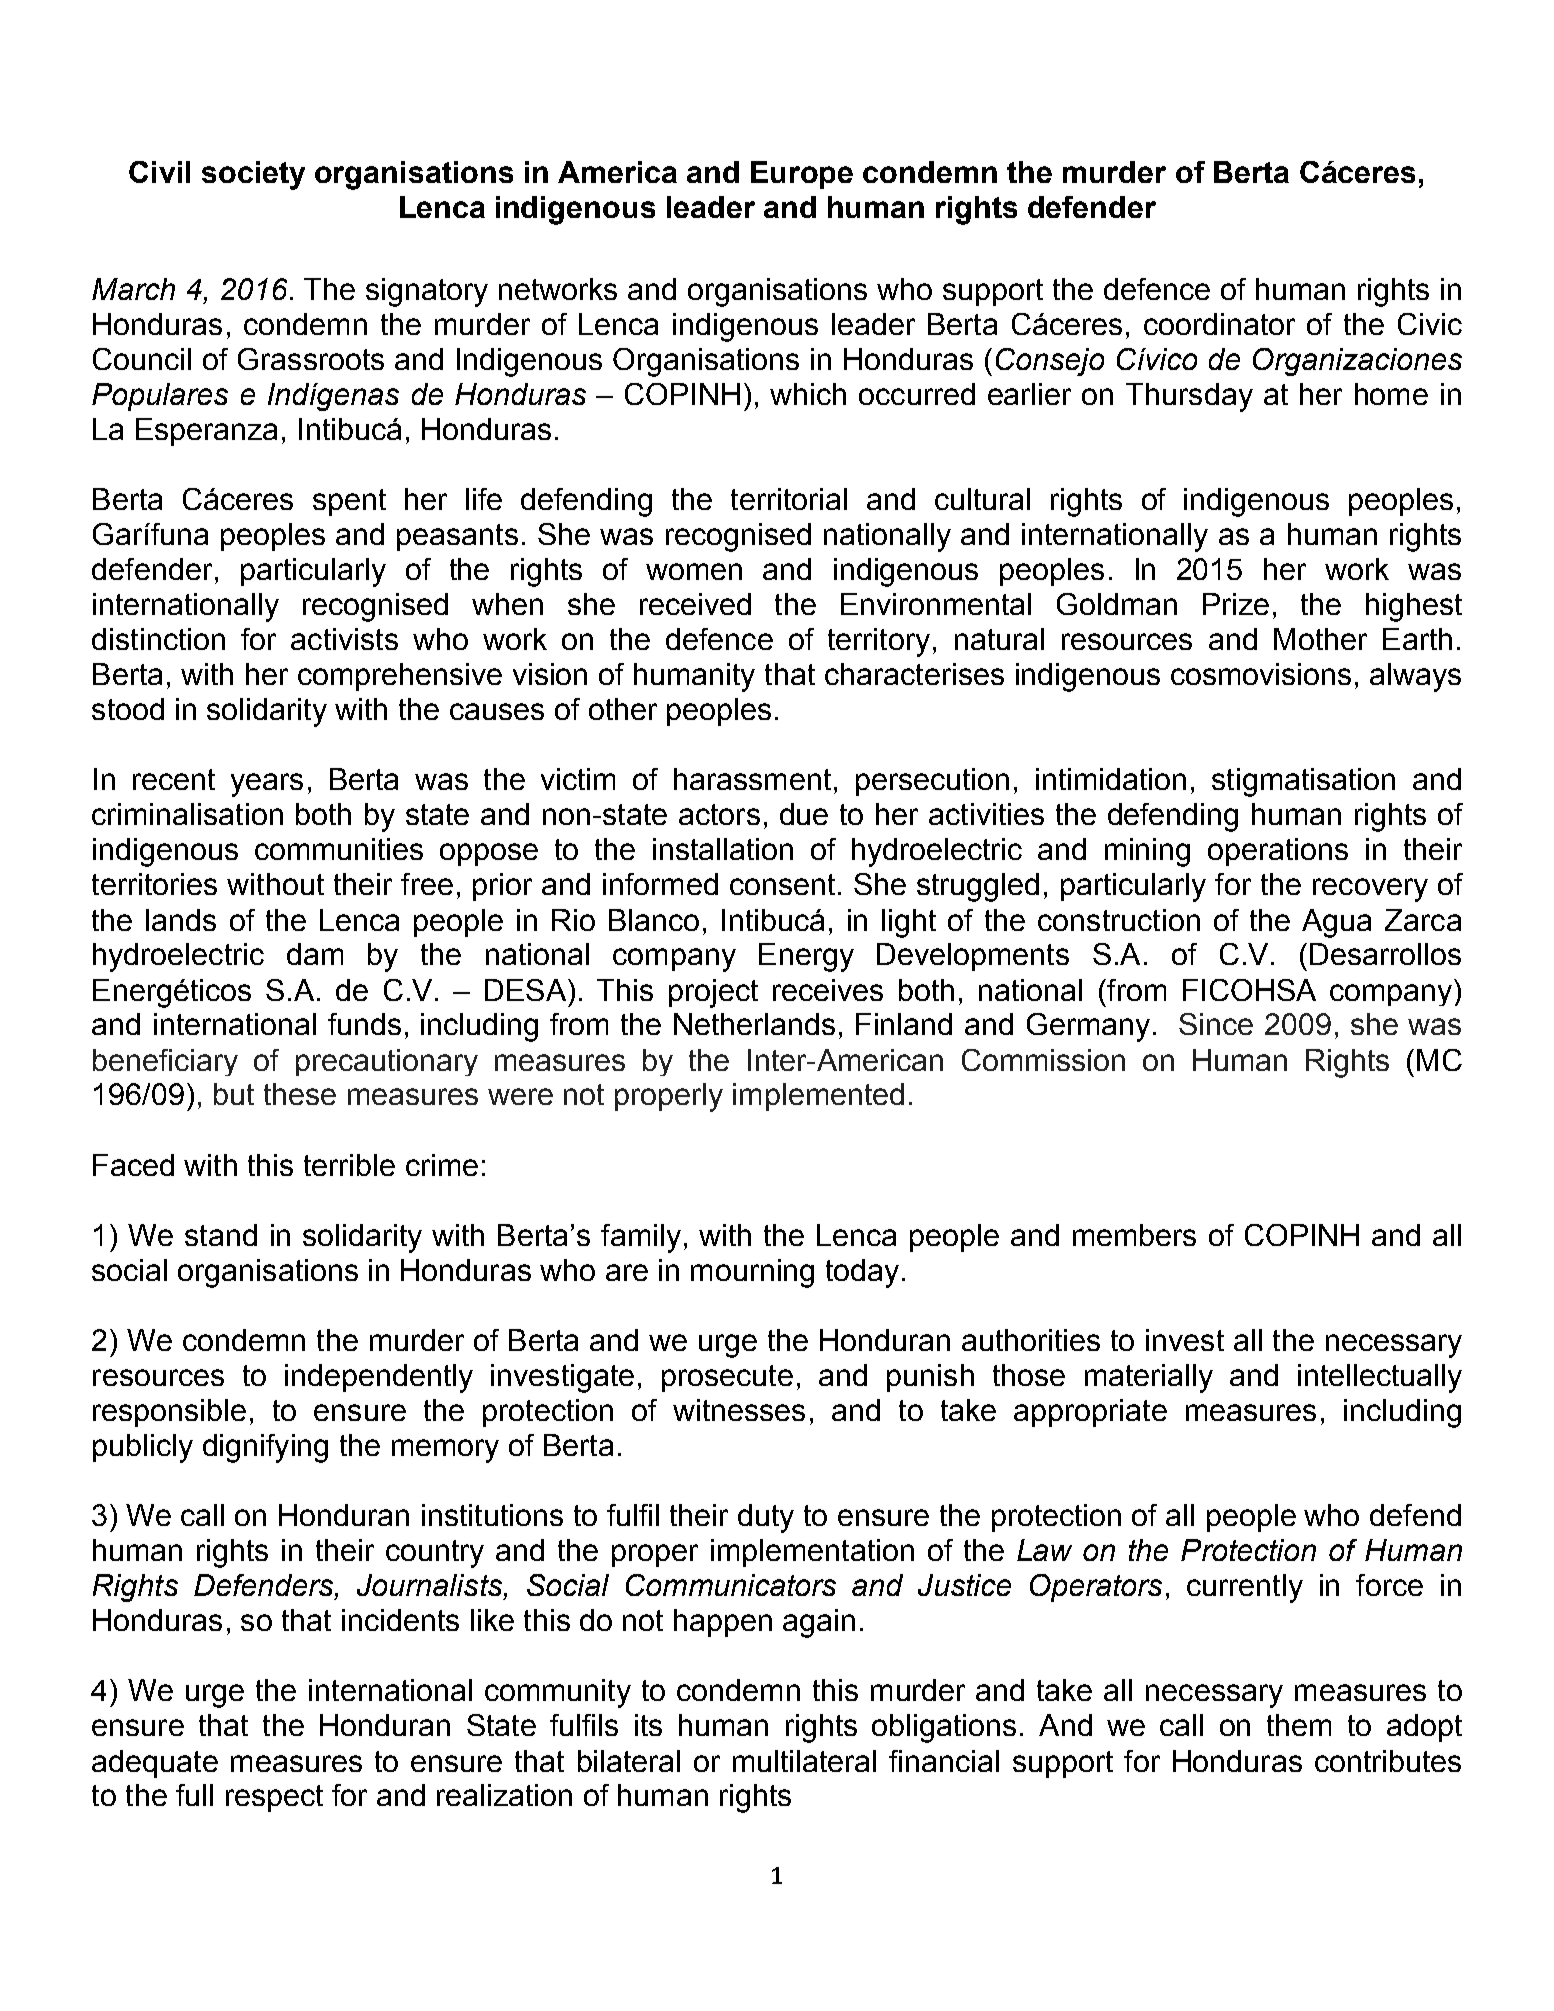 This document has width=1554, height=2011. Describe the element at coordinates (802, 175) in the document. I see `Europe` at that location.
